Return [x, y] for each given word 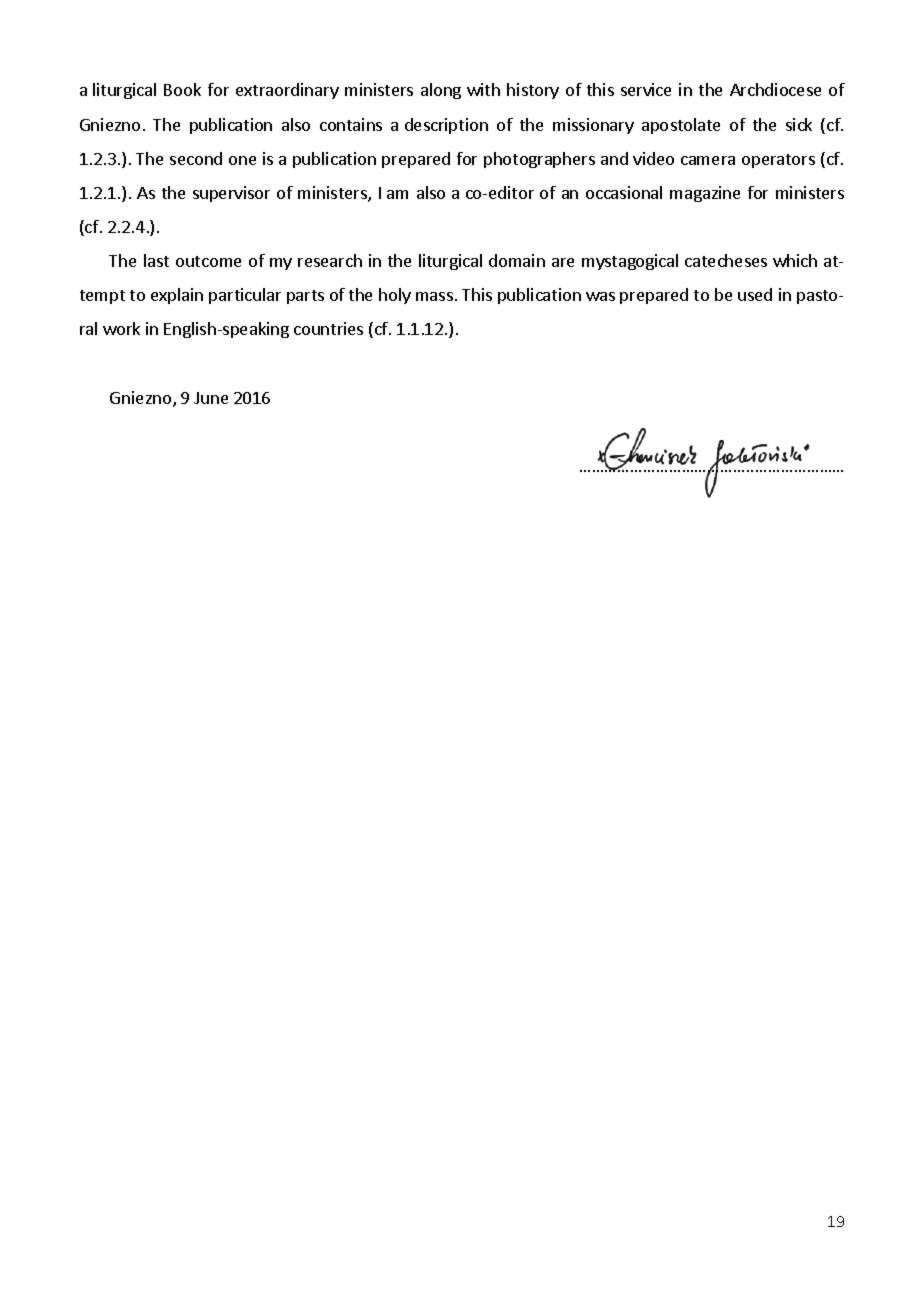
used [755, 294]
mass [434, 296]
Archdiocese [775, 89]
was [600, 296]
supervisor [231, 194]
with [483, 89]
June [211, 398]
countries [328, 328]
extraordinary [287, 91]
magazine [705, 194]
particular [245, 296]
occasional [624, 192]
